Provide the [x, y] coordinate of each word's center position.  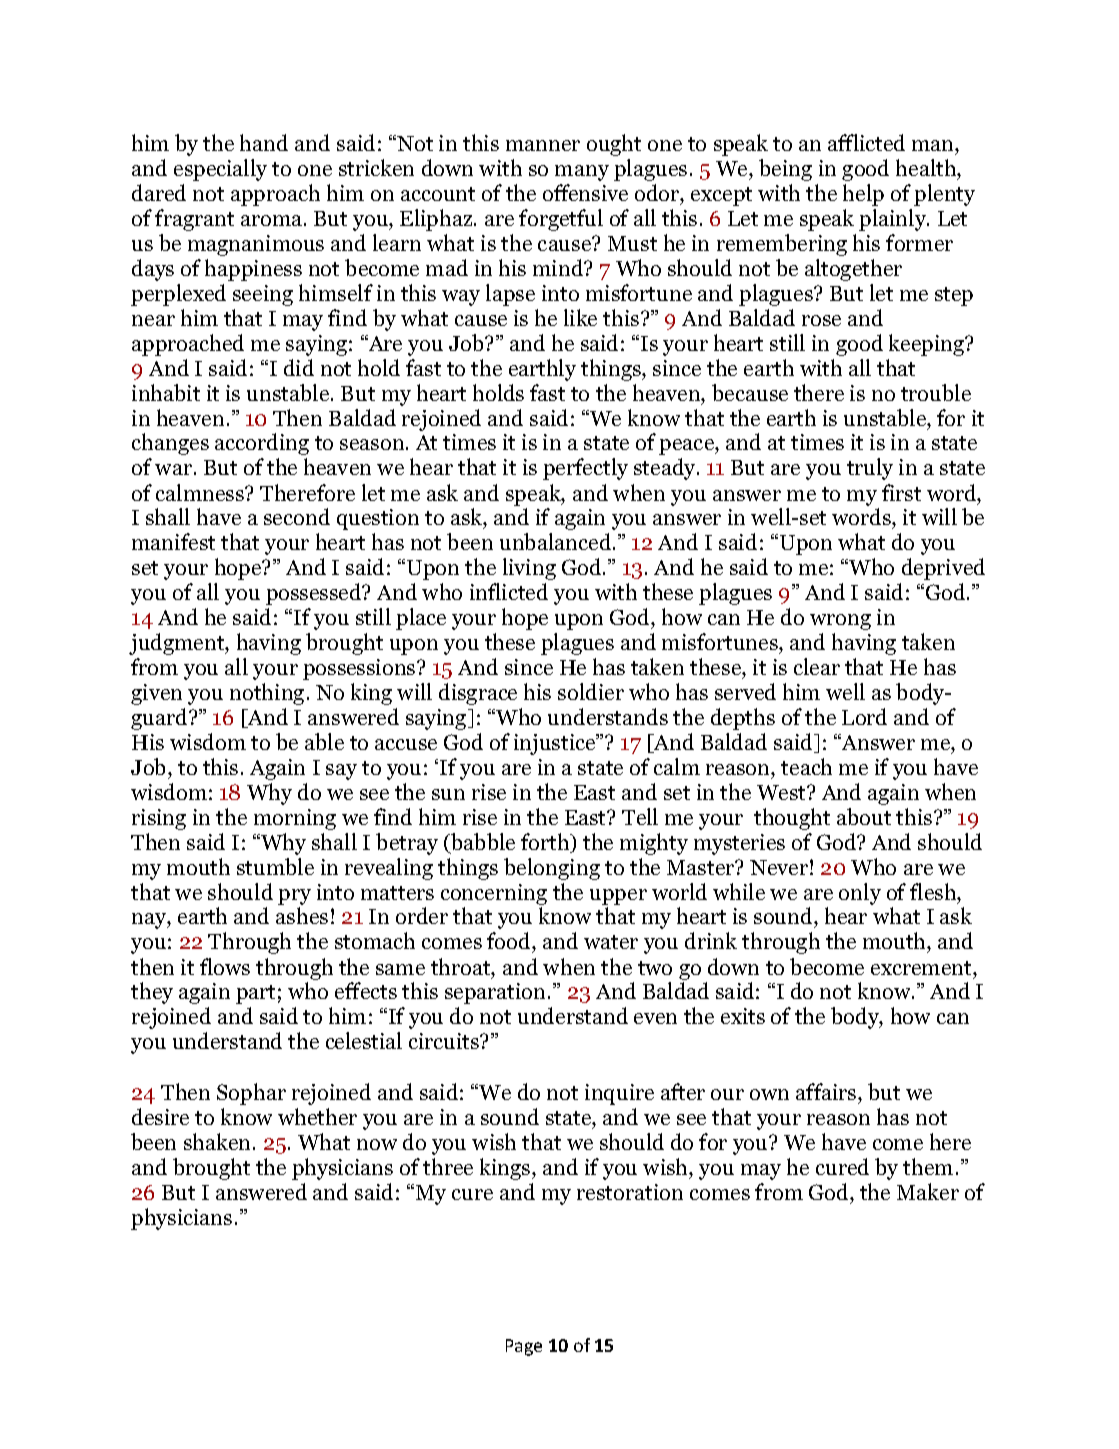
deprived [943, 569]
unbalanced [557, 541]
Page [524, 1347]
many [582, 173]
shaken [219, 1141]
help [863, 195]
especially [220, 170]
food [510, 942]
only [860, 894]
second [297, 516]
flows [225, 966]
